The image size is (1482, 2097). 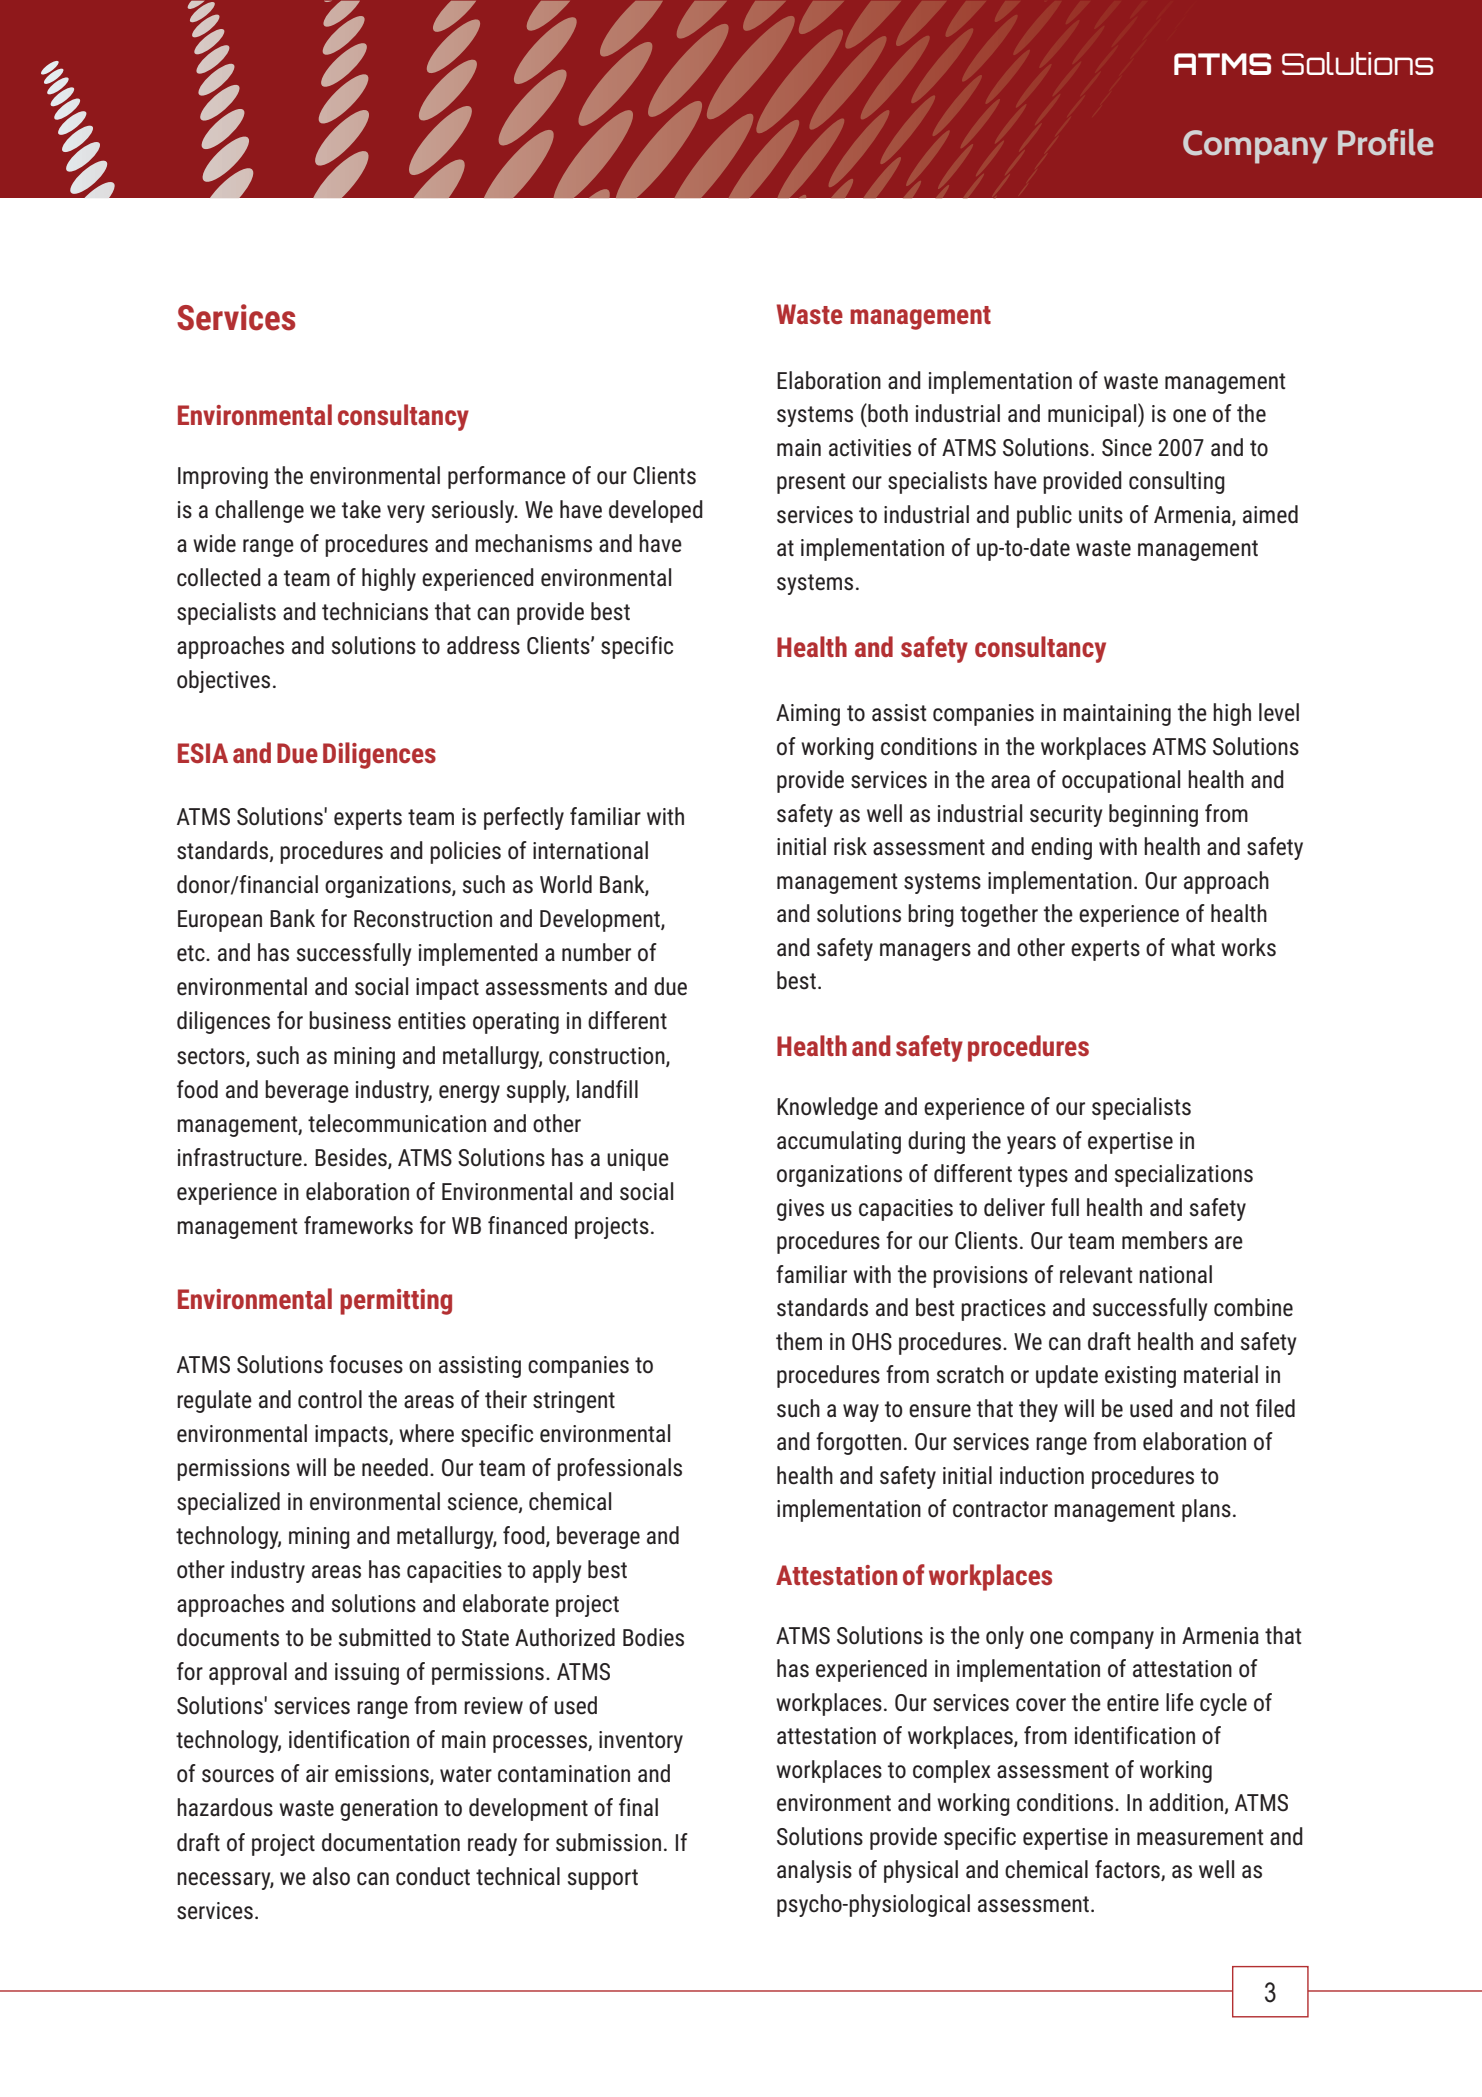 What do you see at coordinates (1193, 947) in the page?
I see `what` at bounding box center [1193, 947].
